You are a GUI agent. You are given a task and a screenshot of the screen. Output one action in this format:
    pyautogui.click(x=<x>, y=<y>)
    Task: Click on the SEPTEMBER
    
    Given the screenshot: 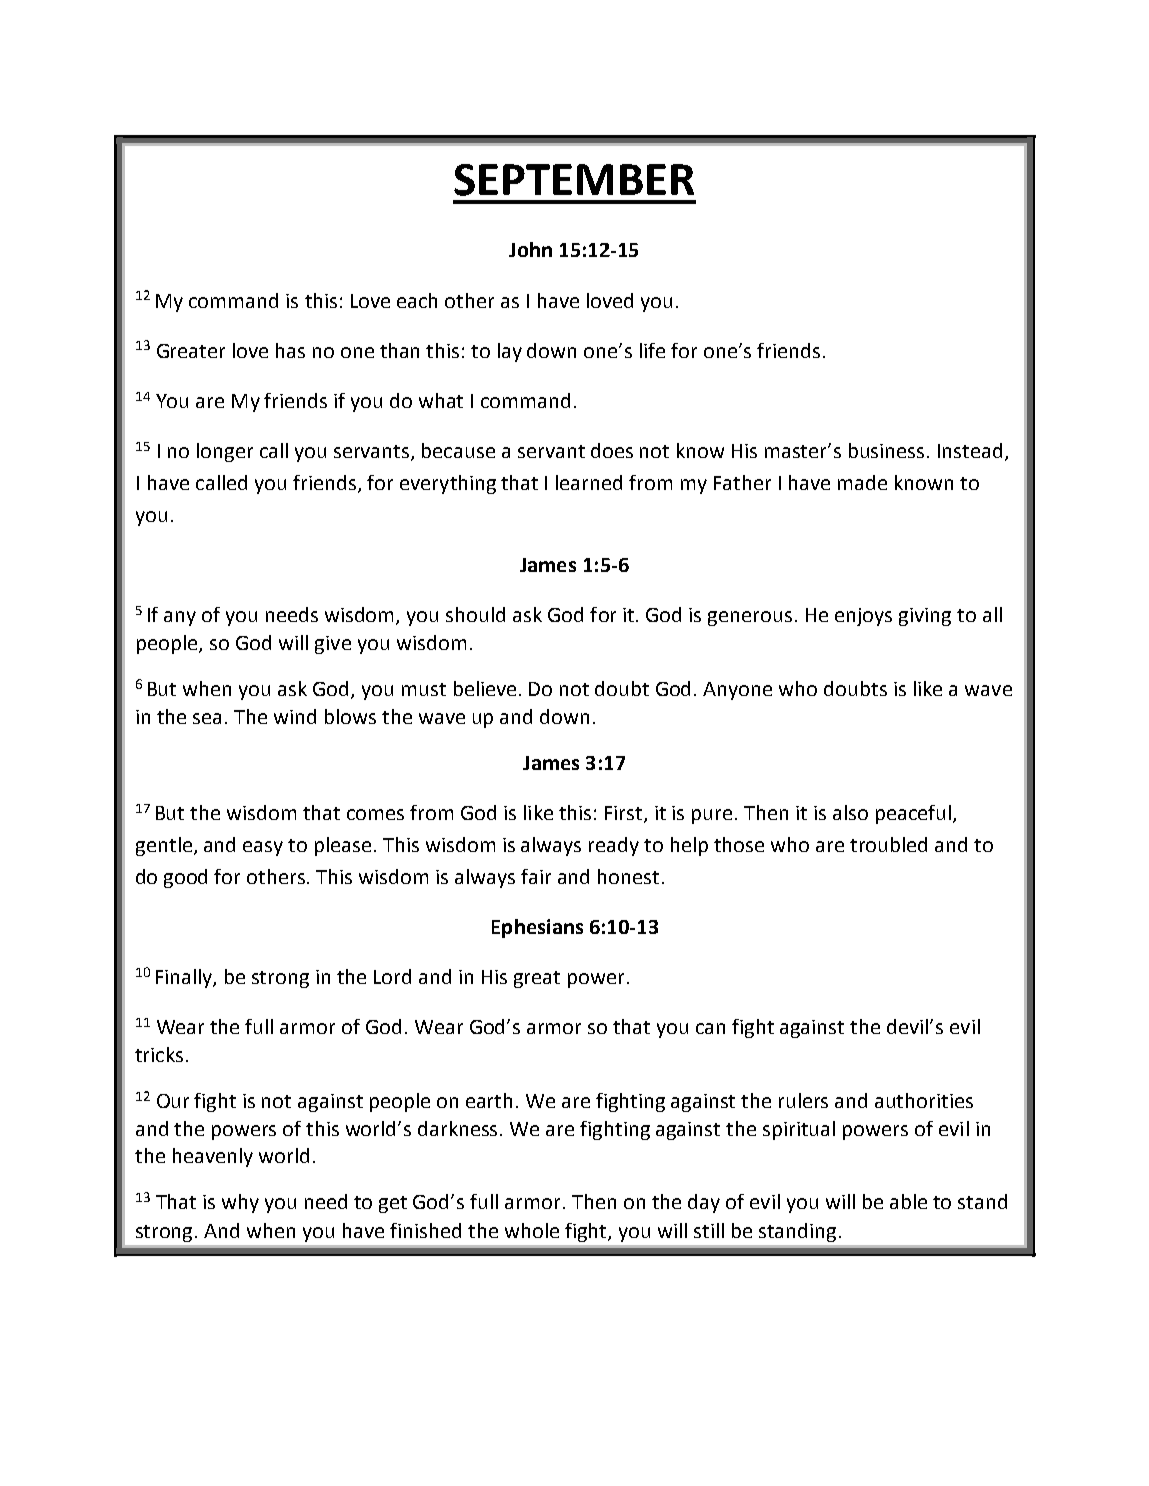 What is the action you would take?
    pyautogui.click(x=574, y=180)
